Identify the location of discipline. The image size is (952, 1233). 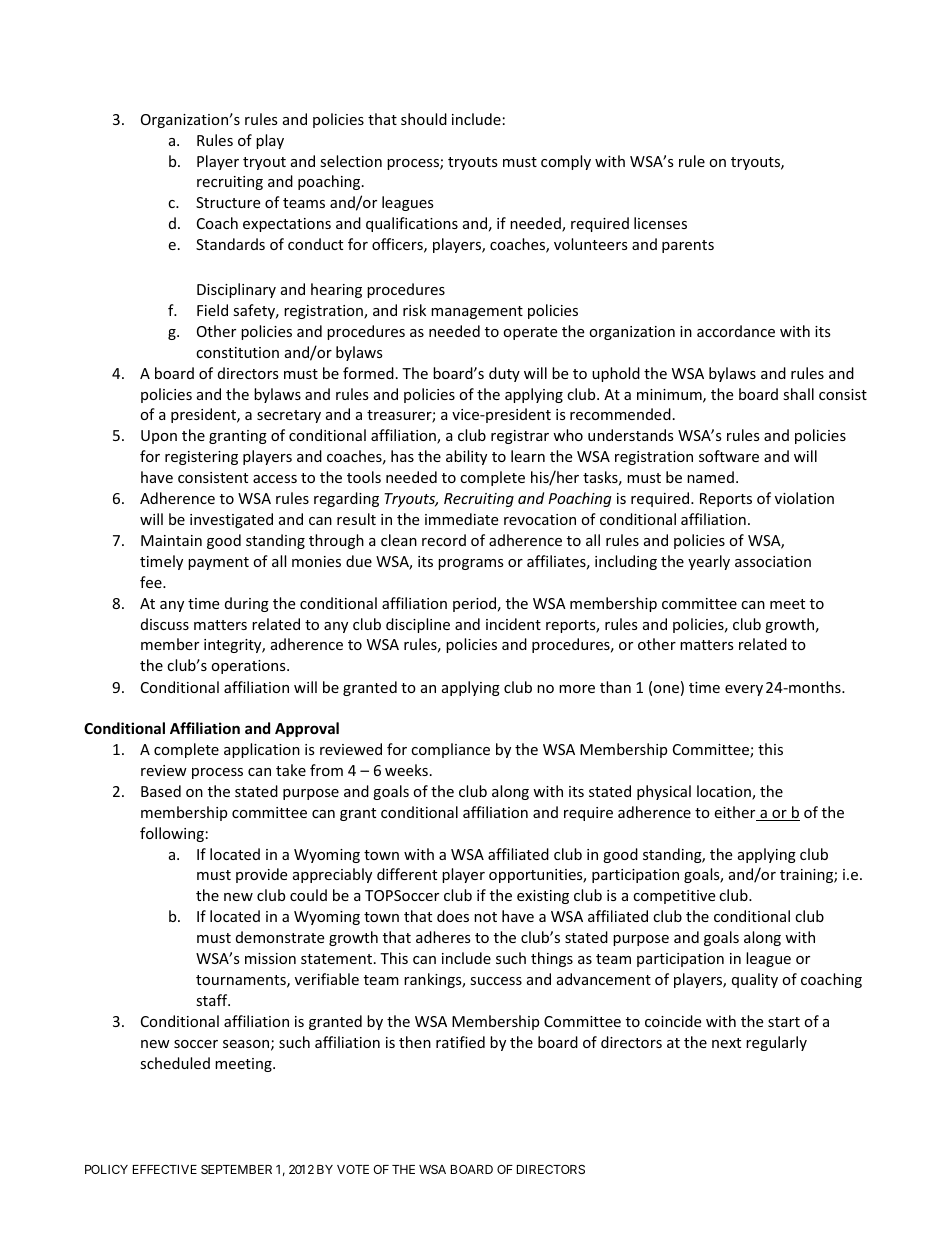
(418, 625).
